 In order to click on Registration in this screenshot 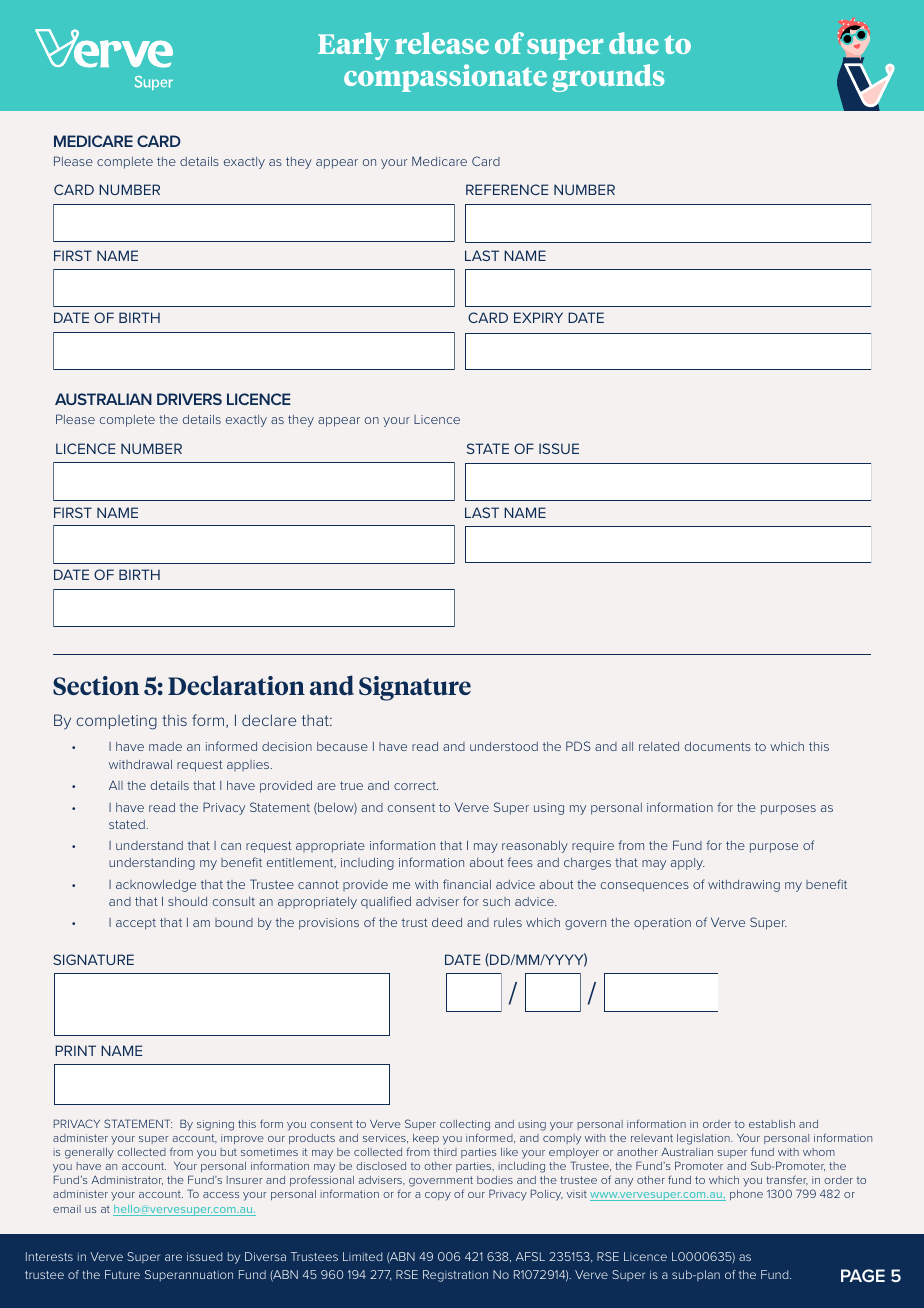, I will do `click(455, 1276)`.
